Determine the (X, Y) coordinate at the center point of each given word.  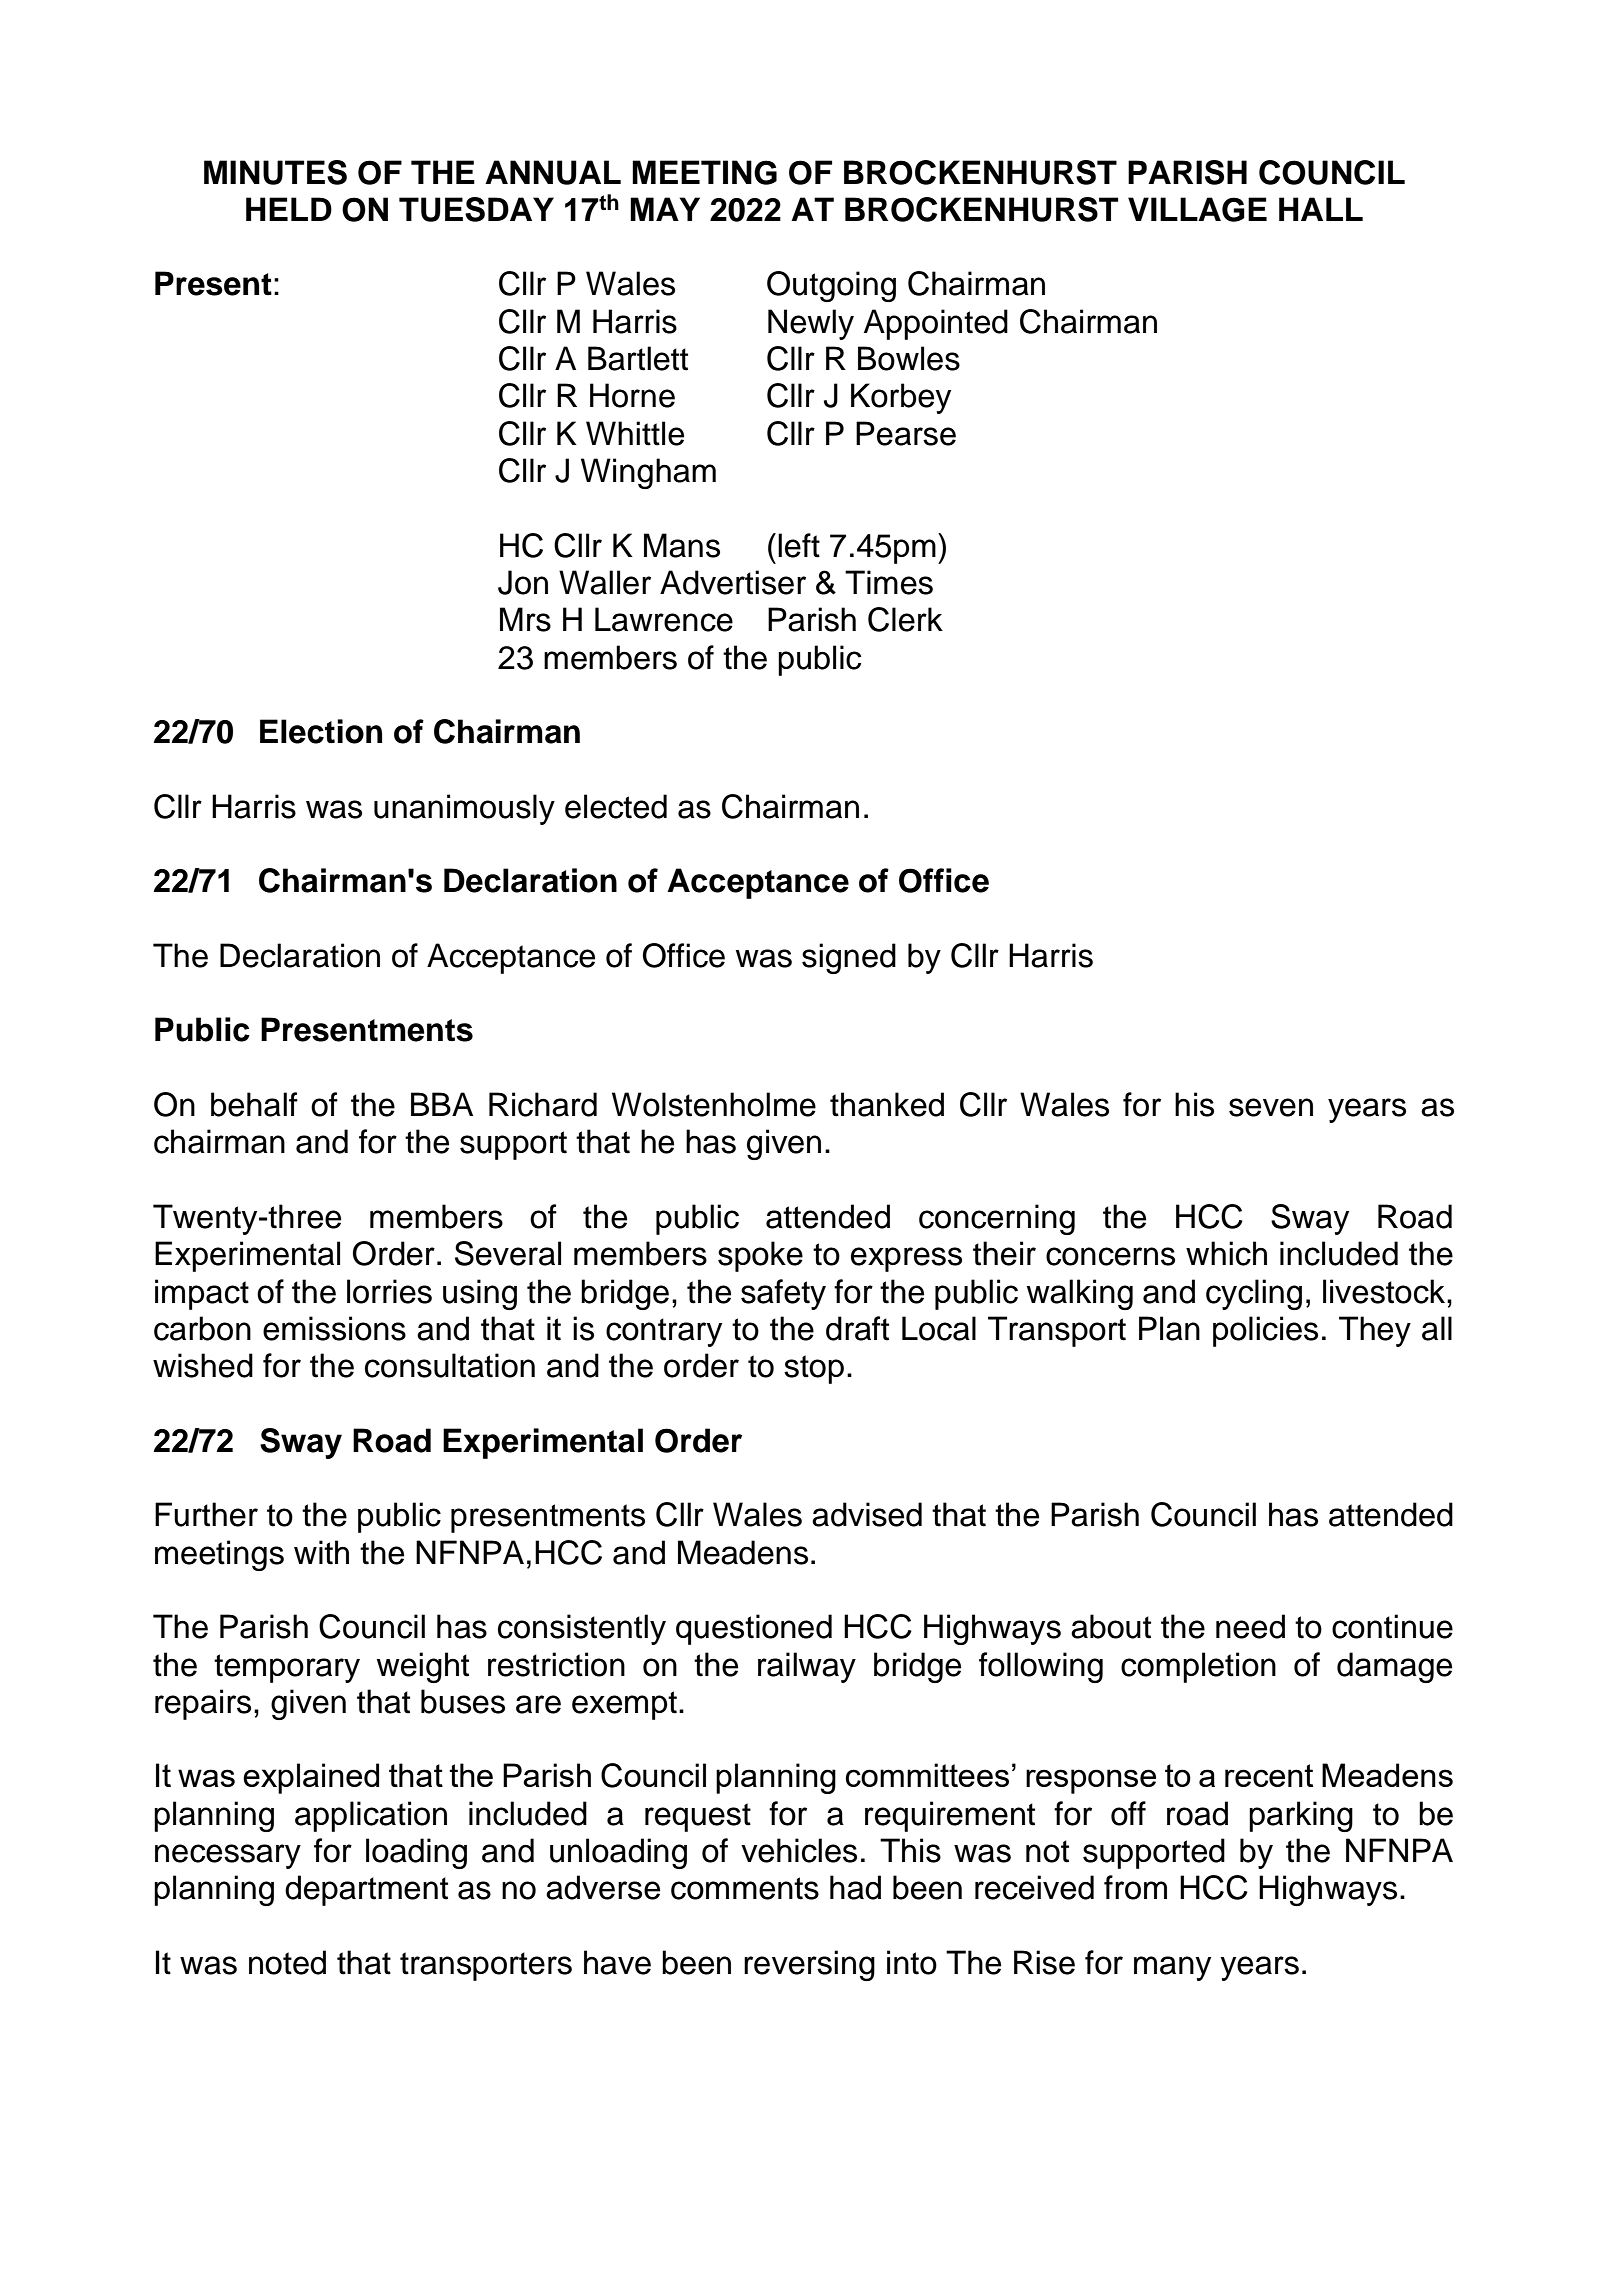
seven (1271, 1107)
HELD (289, 209)
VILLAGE (1197, 209)
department (366, 1890)
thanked (887, 1104)
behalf (254, 1104)
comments (745, 1888)
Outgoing (831, 286)
